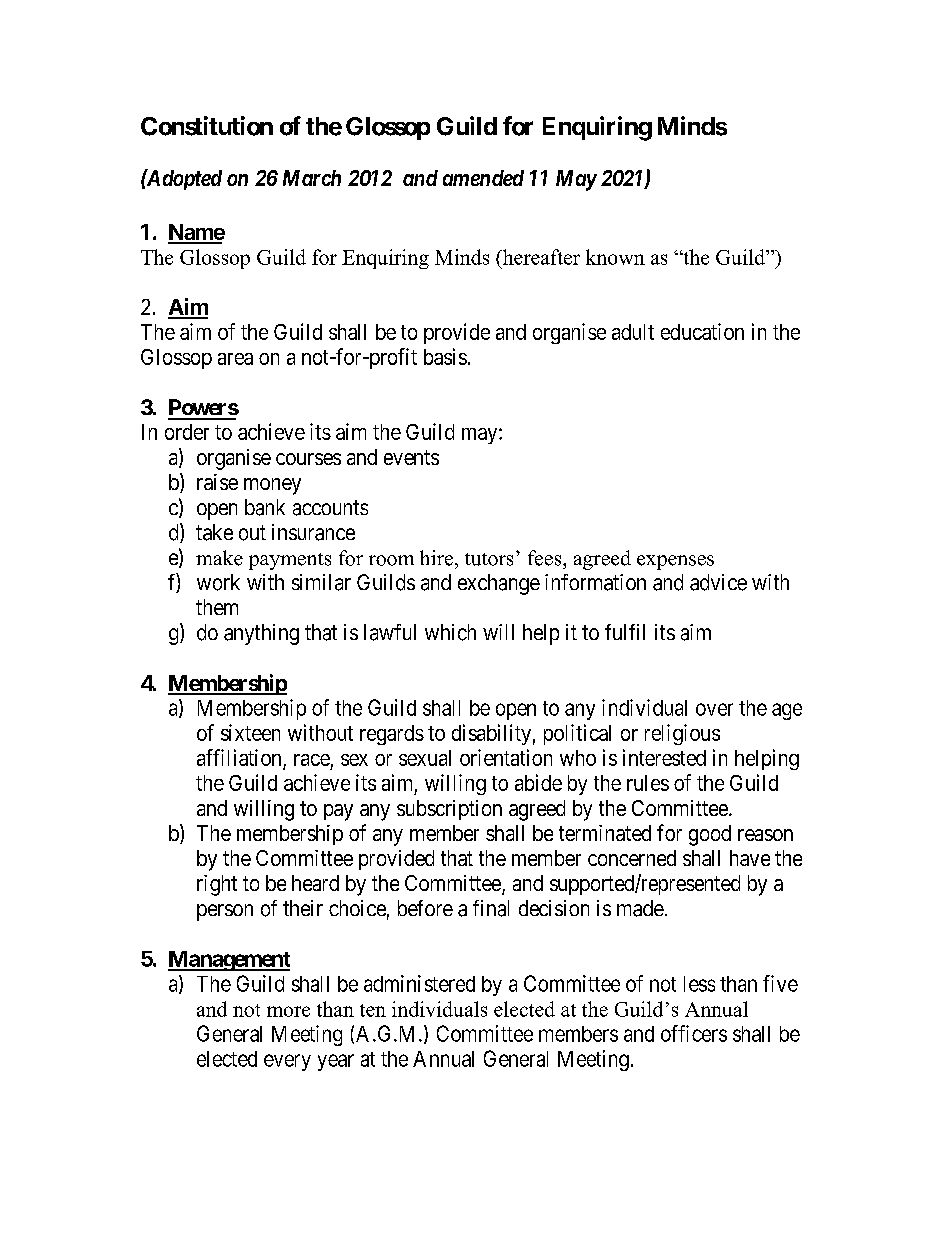 This screenshot has height=1233, width=952. Describe the element at coordinates (483, 178) in the screenshot. I see `amended` at that location.
